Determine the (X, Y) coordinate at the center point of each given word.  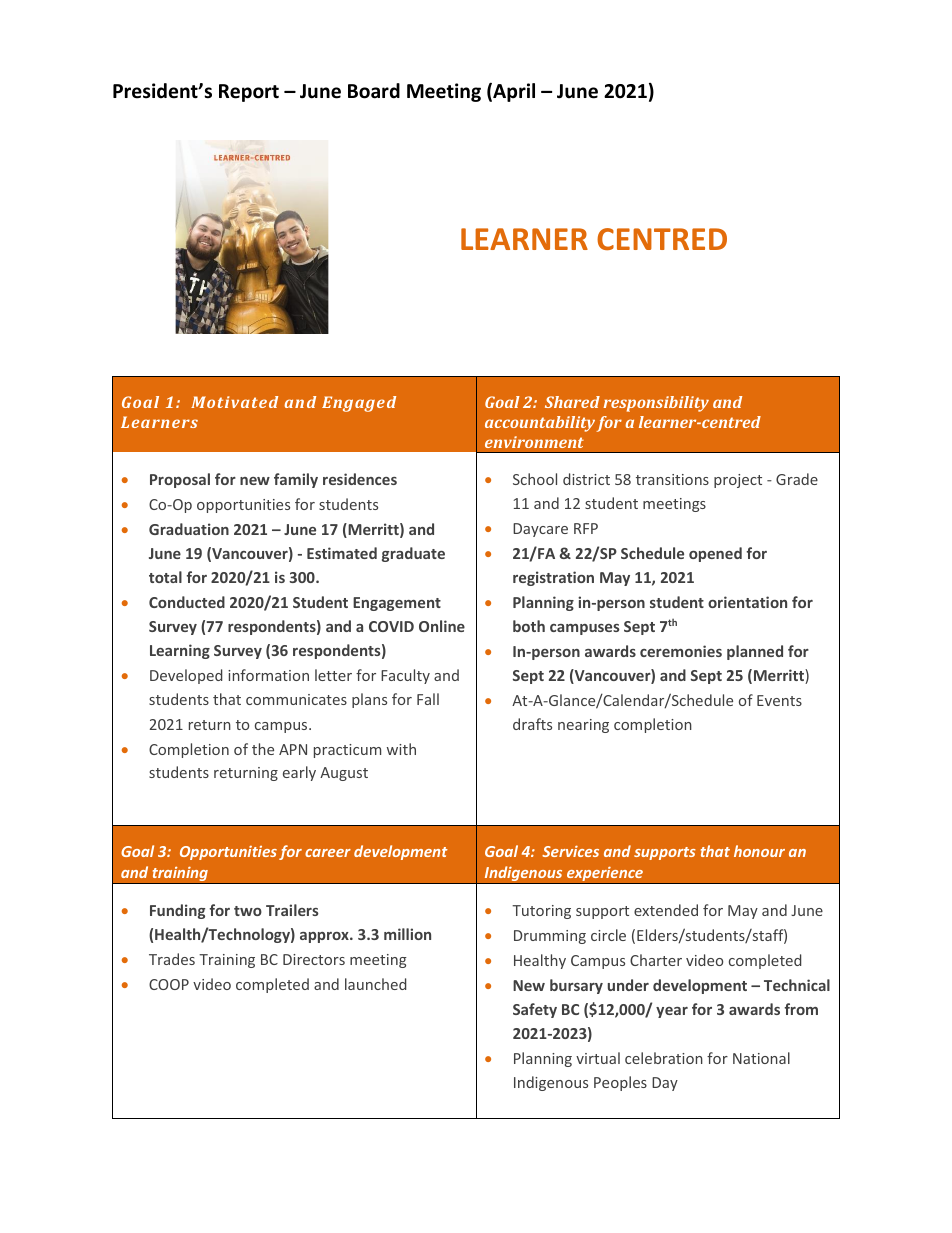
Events (779, 700)
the (263, 749)
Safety (535, 1010)
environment (534, 442)
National (761, 1058)
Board (374, 91)
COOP (169, 984)
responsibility (656, 404)
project (738, 481)
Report (249, 93)
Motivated (234, 402)
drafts (532, 724)
